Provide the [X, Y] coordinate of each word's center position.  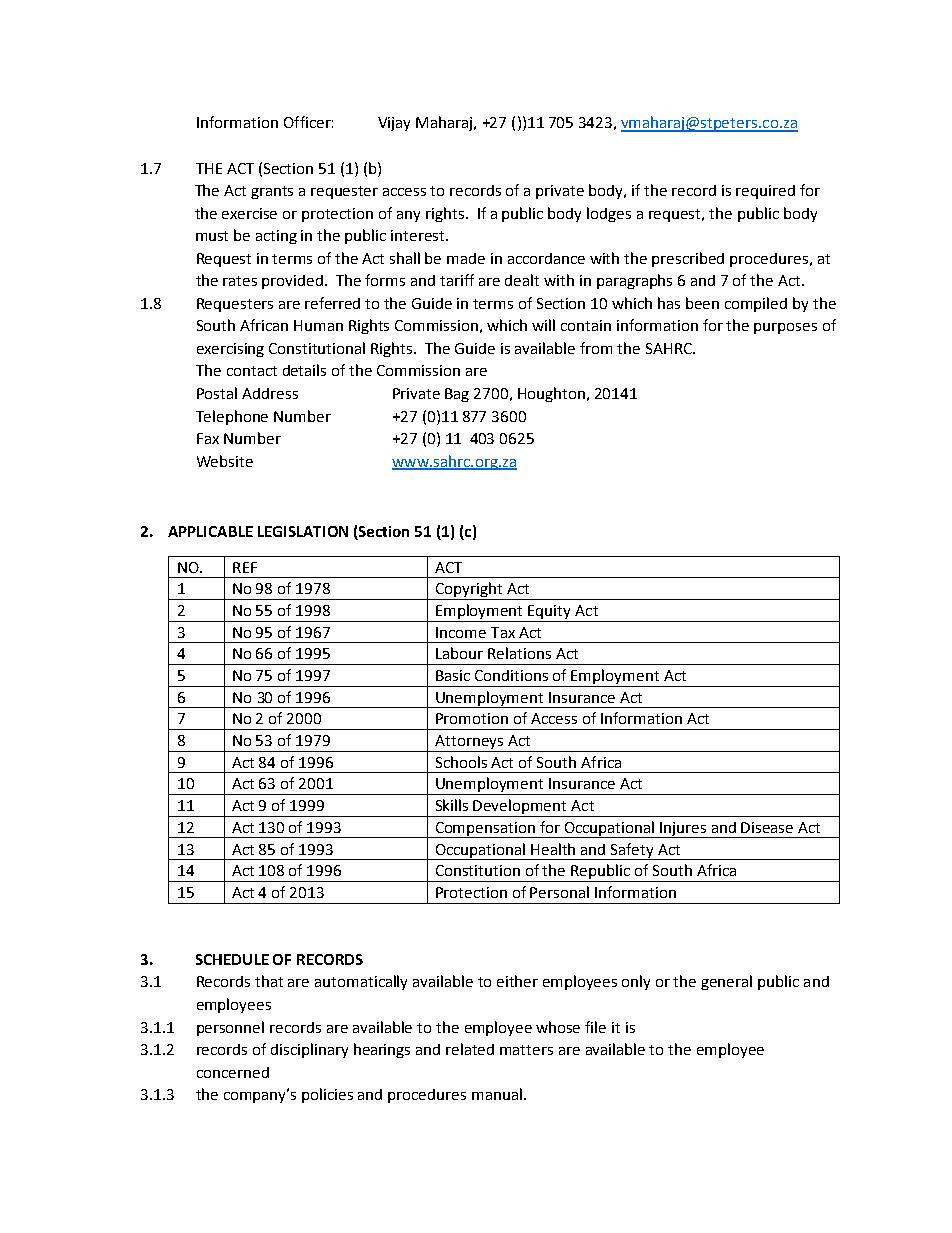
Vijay [394, 124]
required [765, 192]
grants [272, 192]
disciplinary [309, 1050]
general [726, 982]
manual [497, 1094]
